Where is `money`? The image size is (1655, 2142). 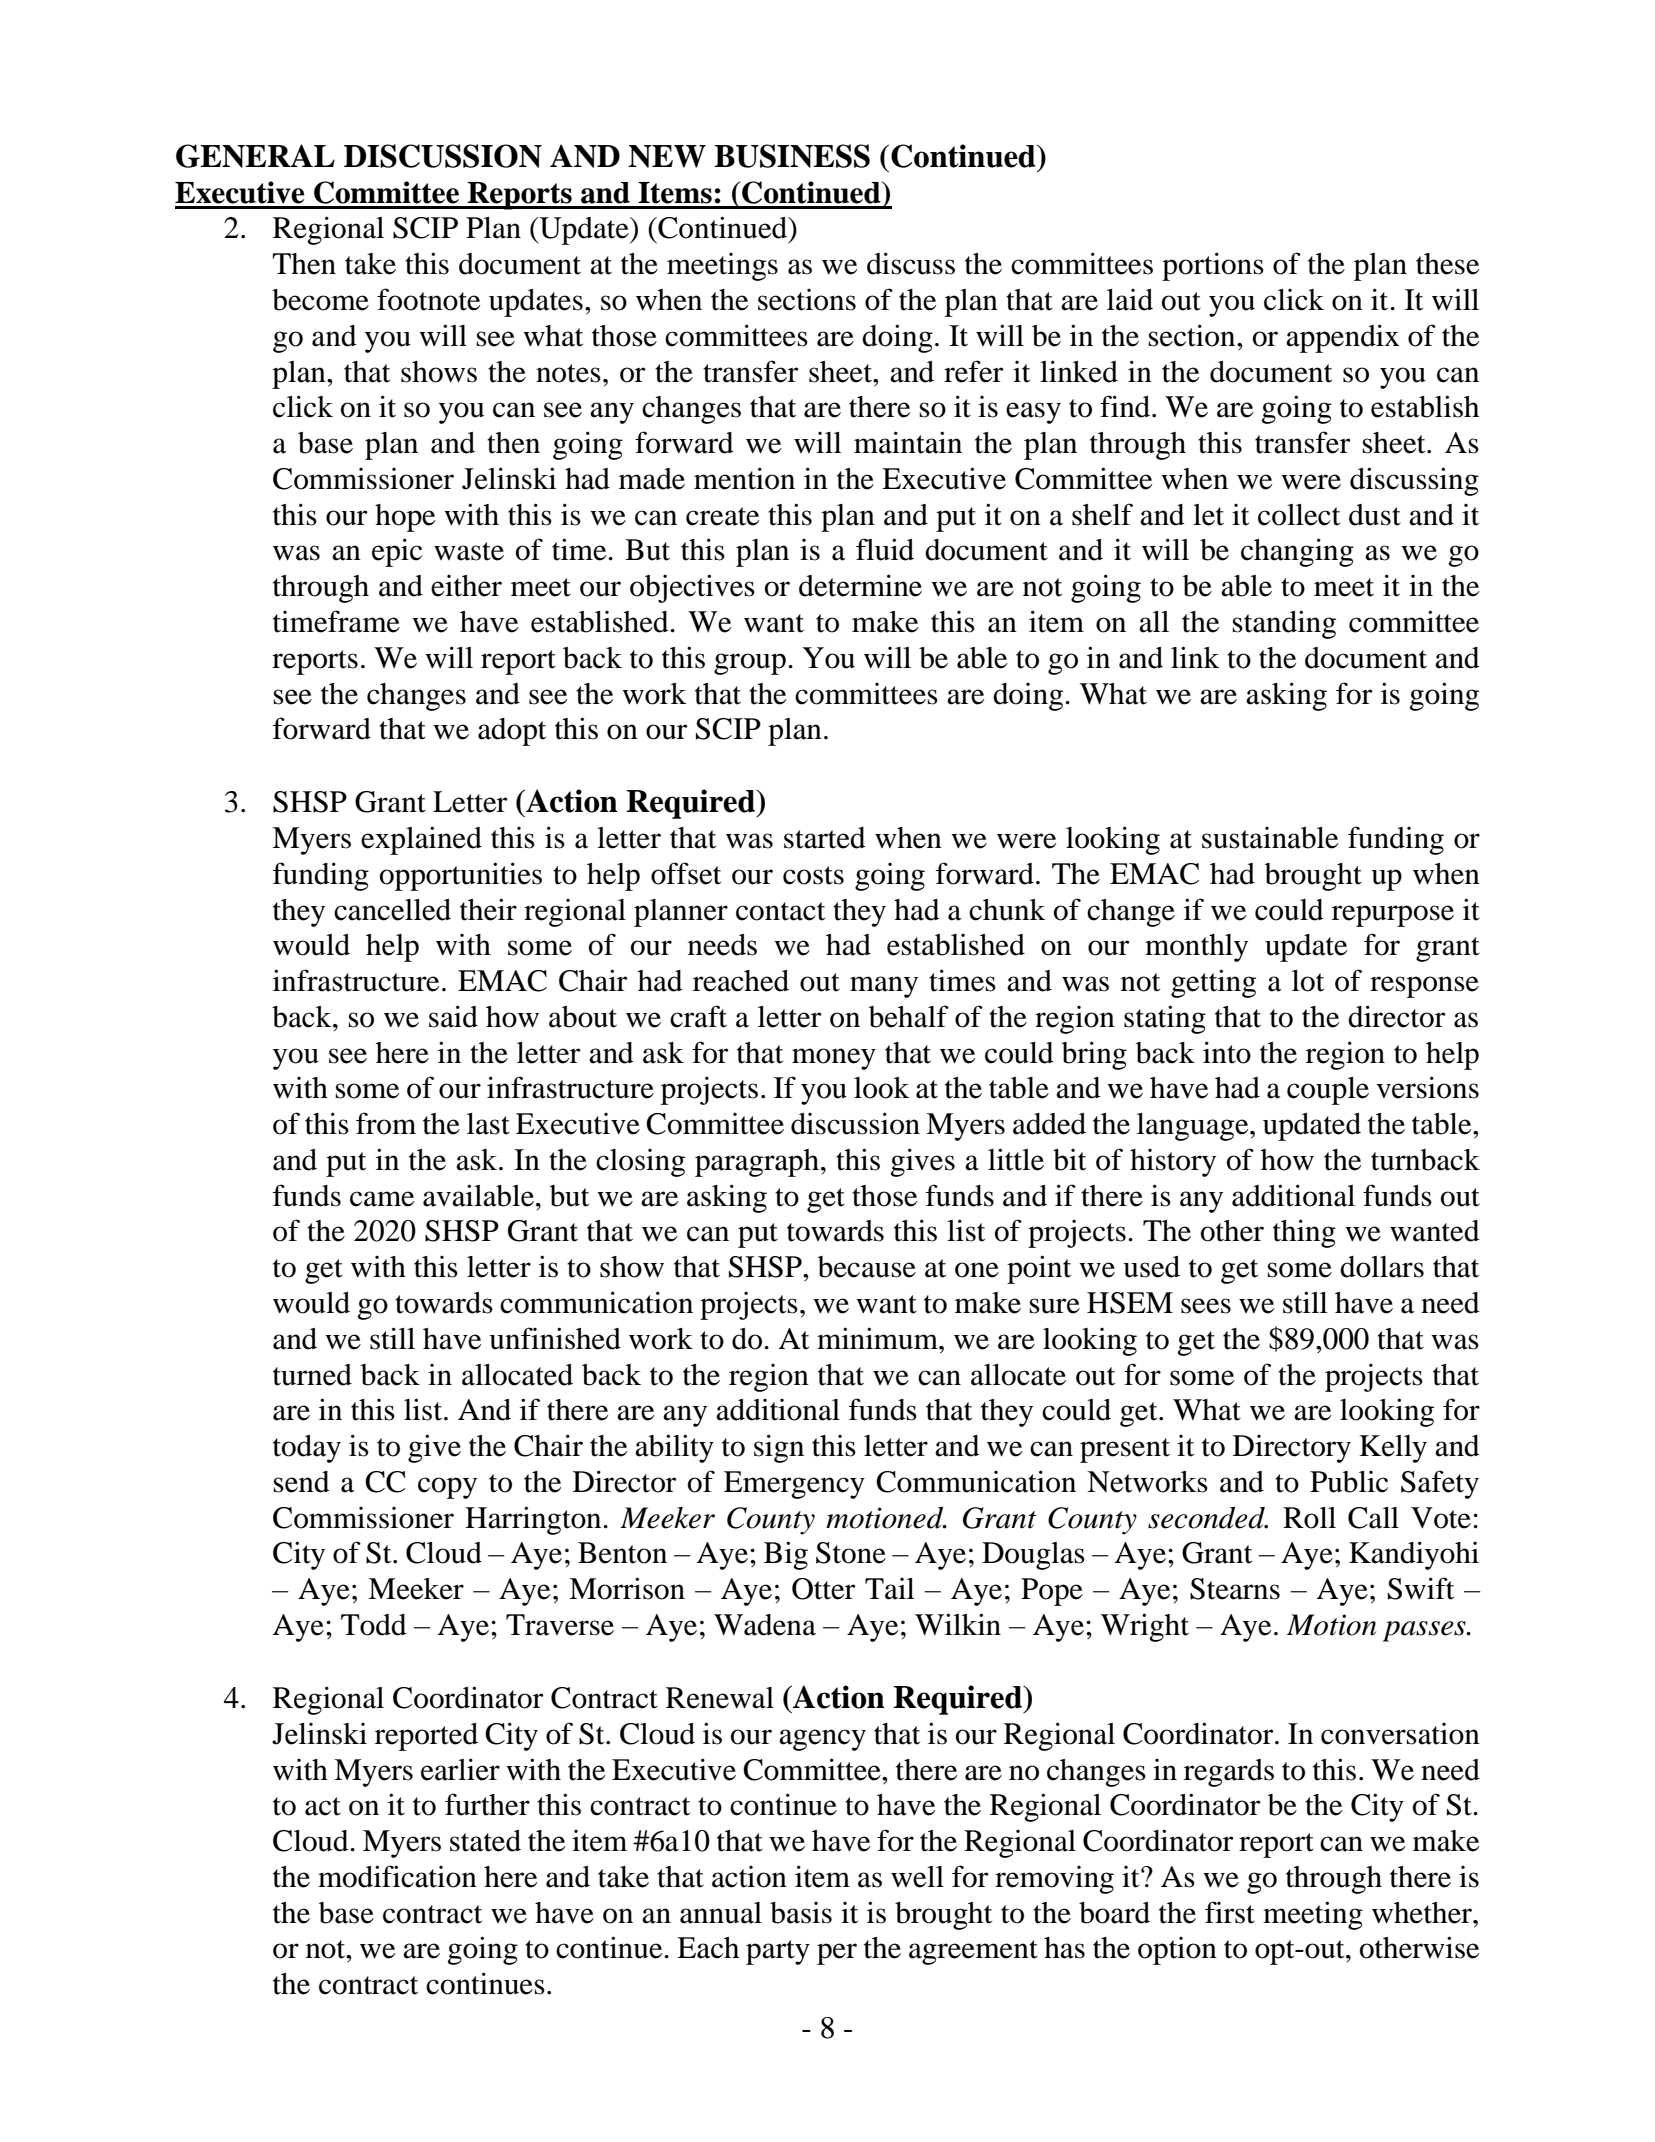
money is located at coordinates (834, 1059).
